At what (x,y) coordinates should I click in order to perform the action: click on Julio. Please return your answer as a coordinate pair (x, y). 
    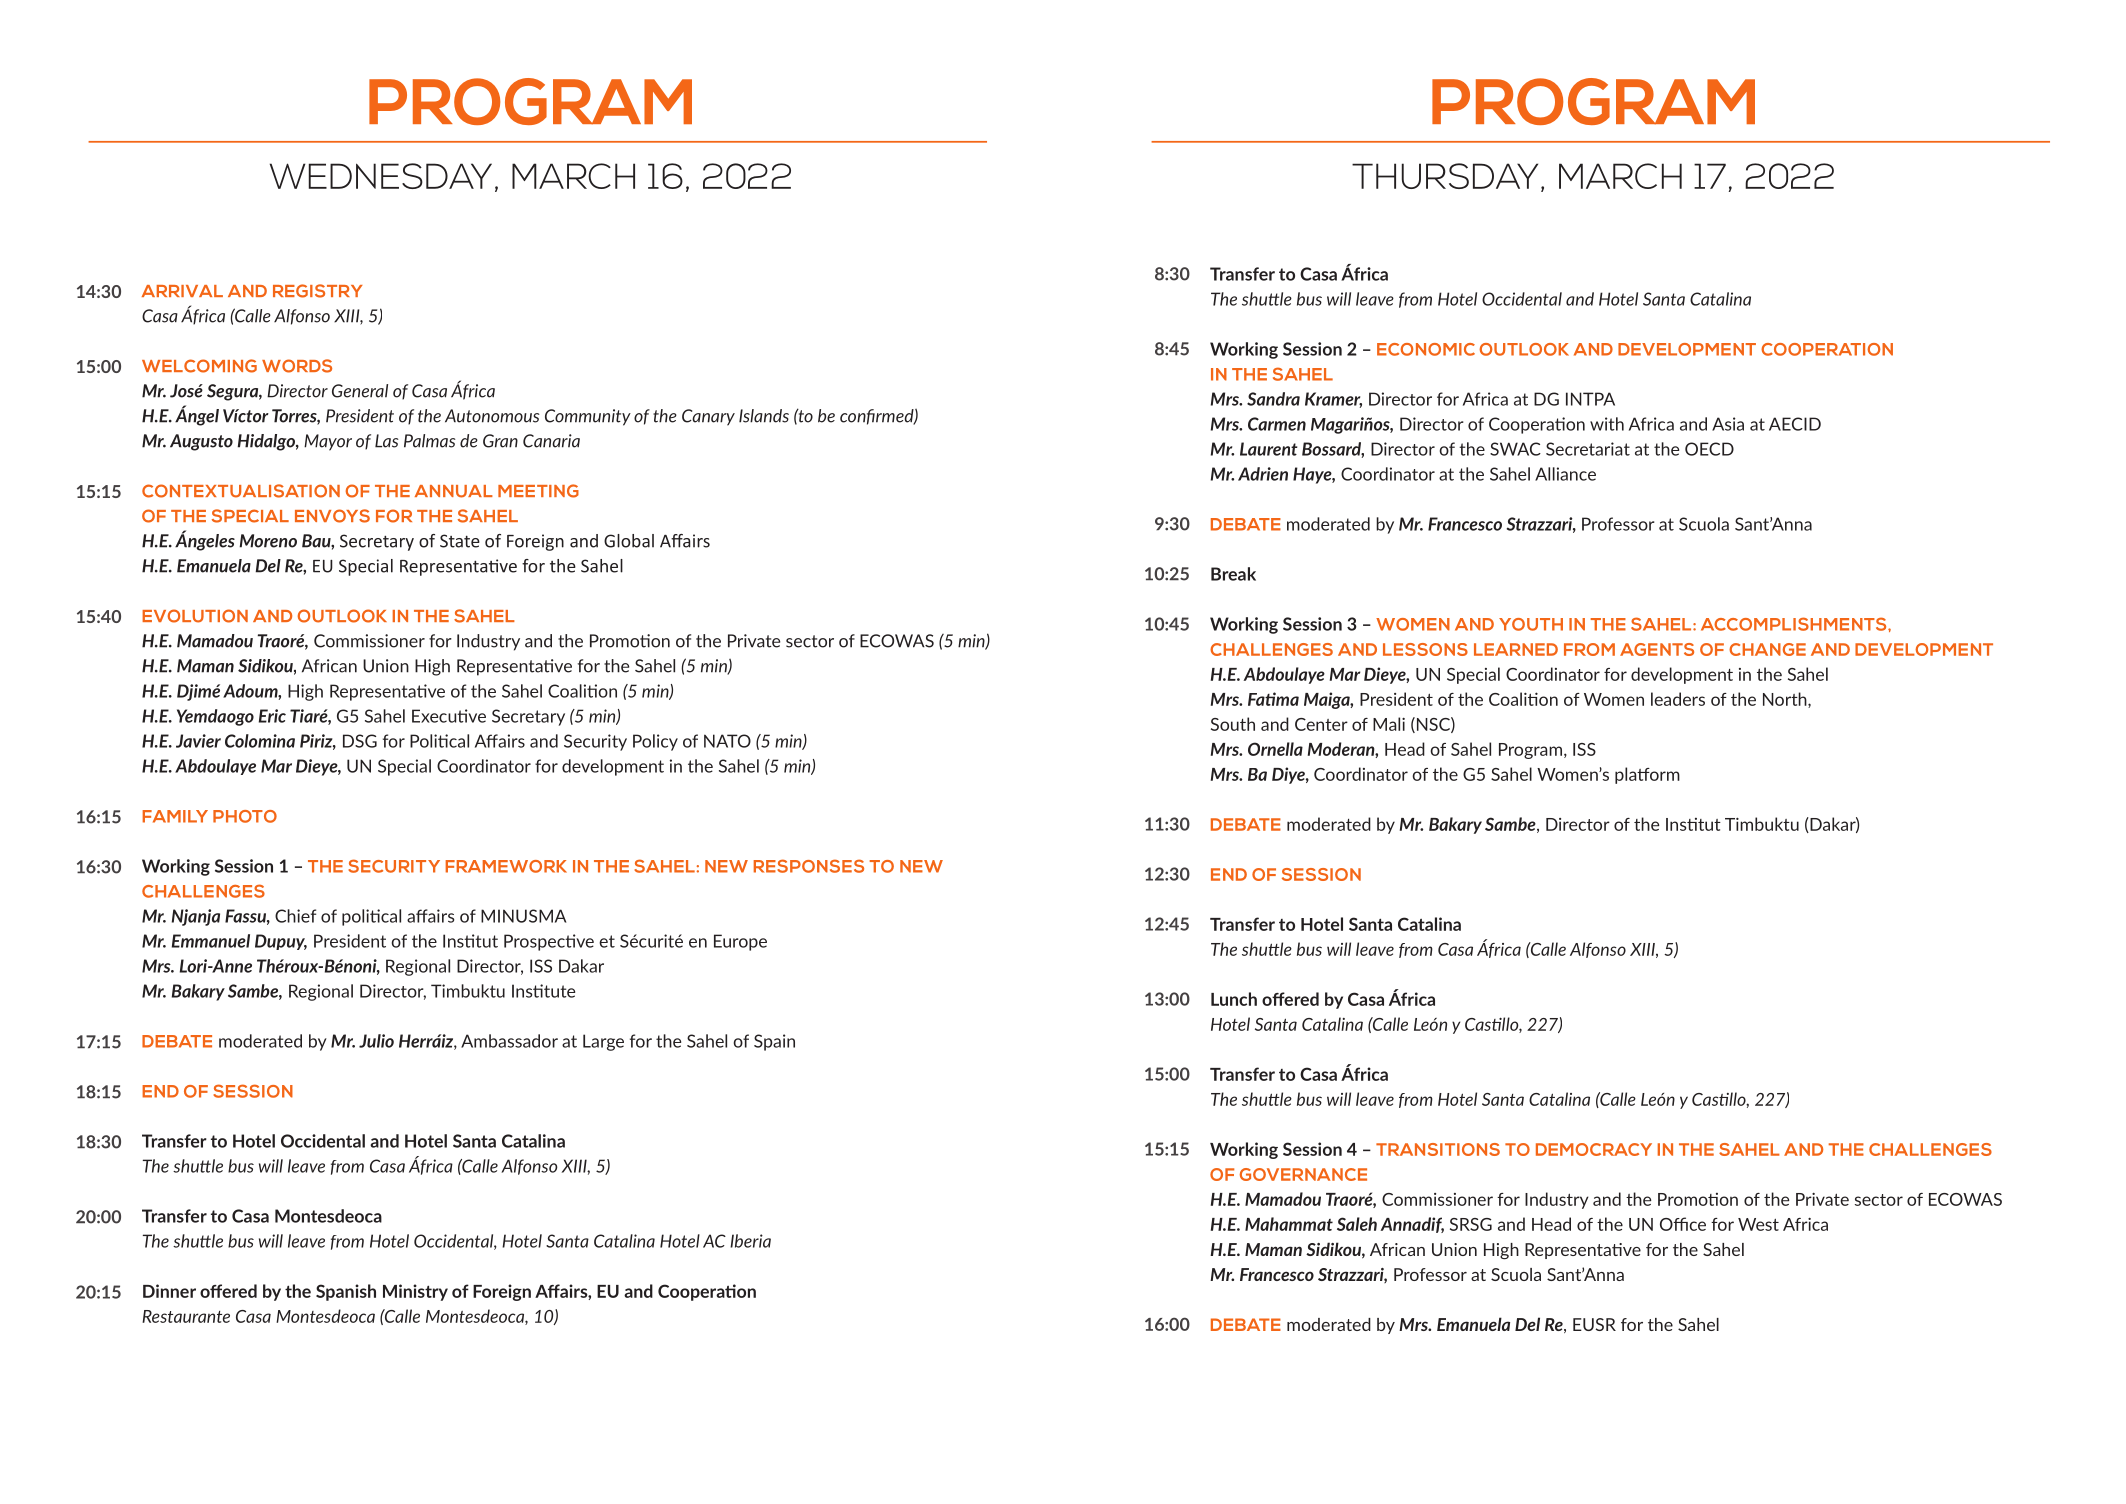
    Looking at the image, I should click on (376, 1041).
